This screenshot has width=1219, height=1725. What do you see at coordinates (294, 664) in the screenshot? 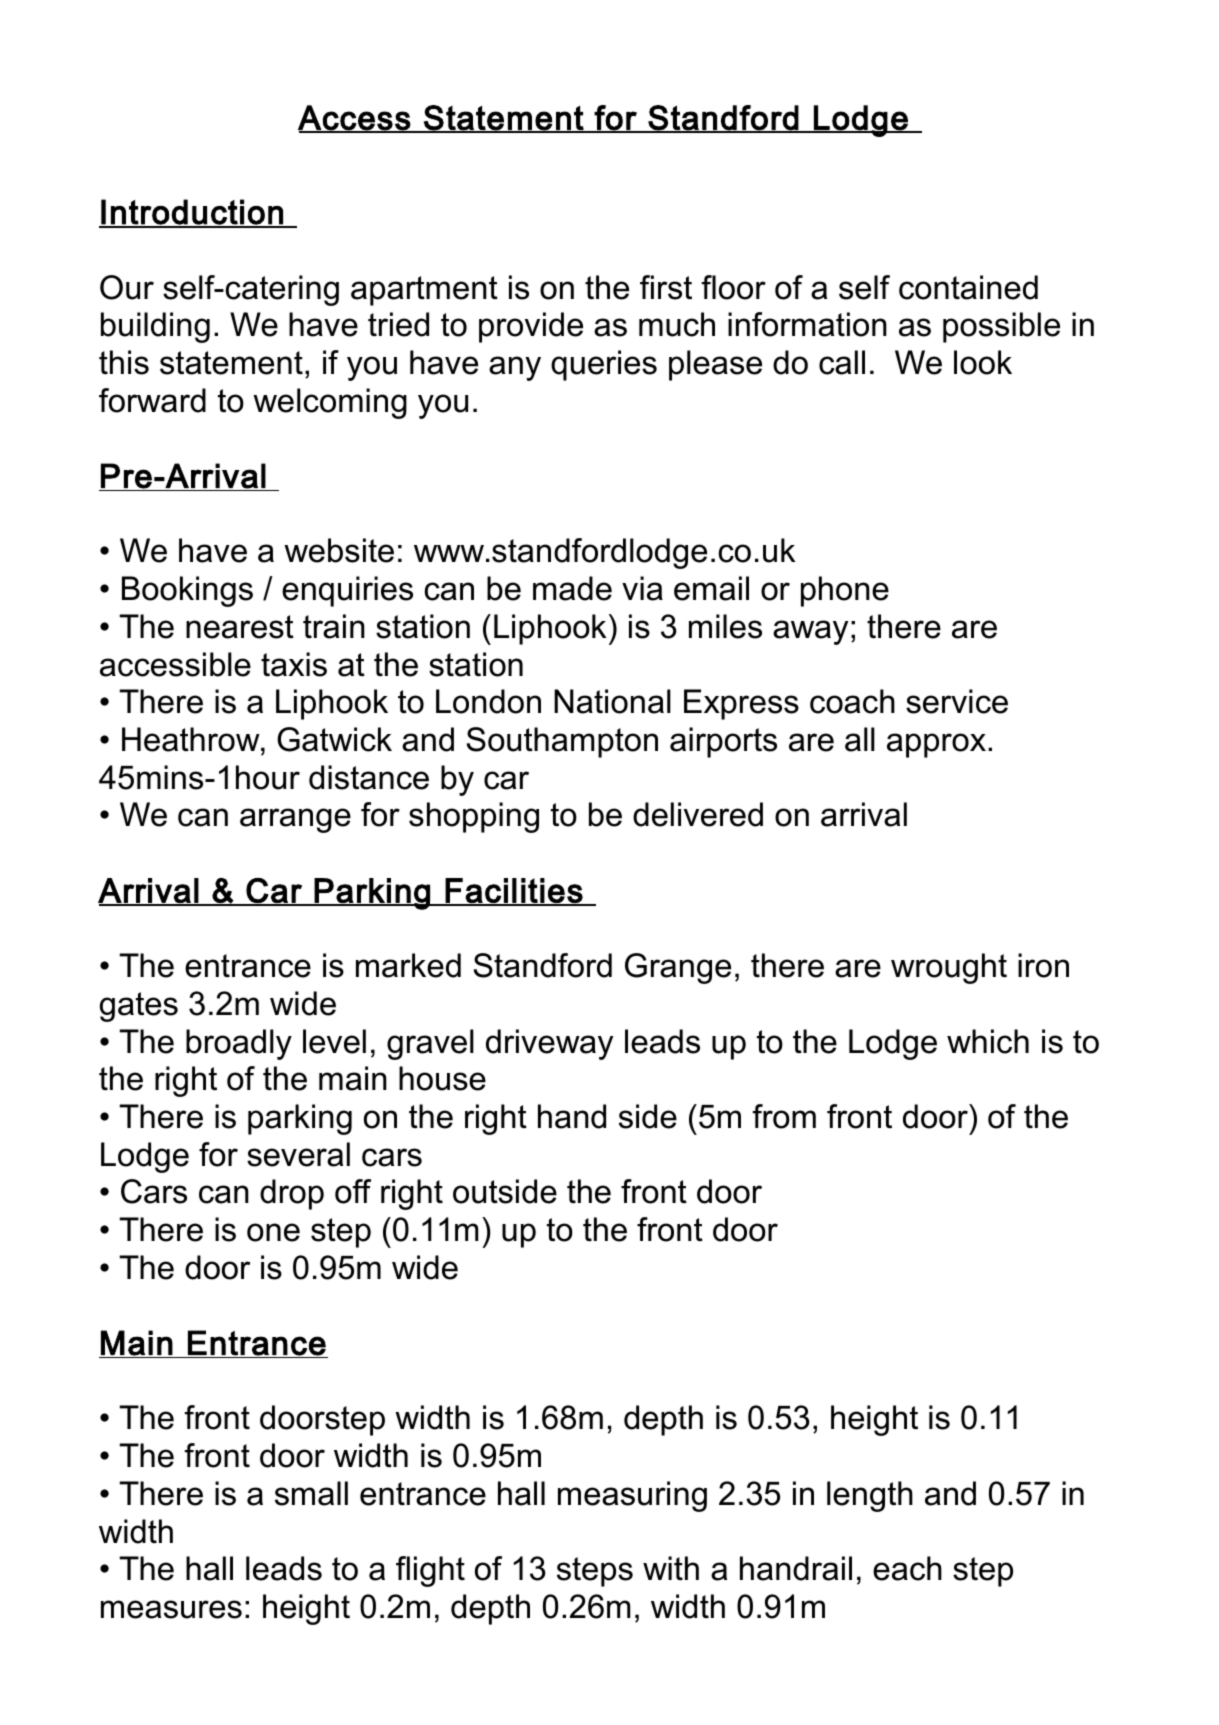
I see `taxis` at bounding box center [294, 664].
